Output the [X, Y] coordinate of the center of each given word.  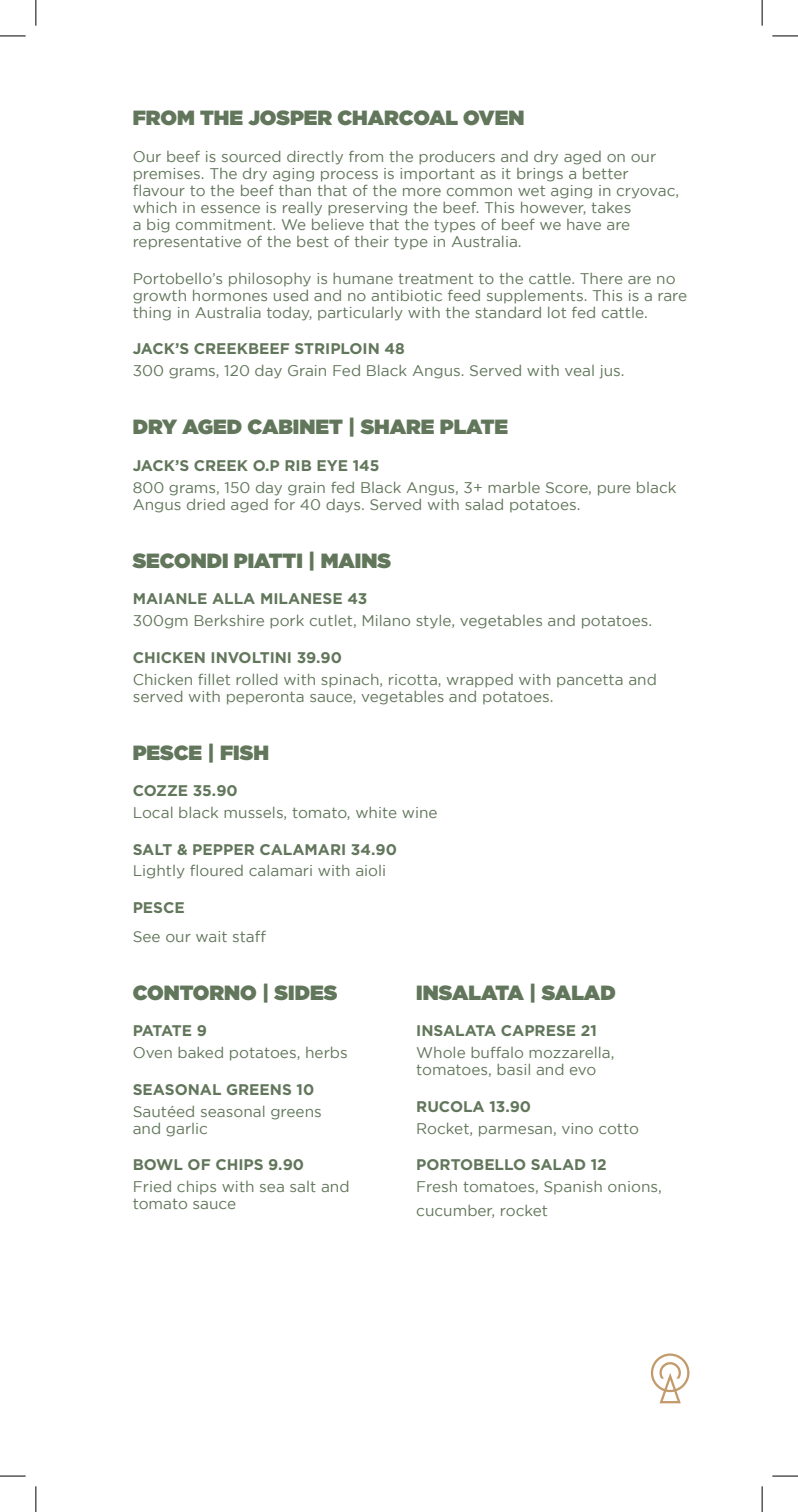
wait [211, 936]
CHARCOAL [398, 118]
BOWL [158, 1164]
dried [206, 504]
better [605, 173]
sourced [251, 156]
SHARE [397, 426]
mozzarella [570, 1053]
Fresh [437, 1186]
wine [419, 812]
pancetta [590, 681]
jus [611, 372]
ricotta [414, 680]
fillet [214, 679]
